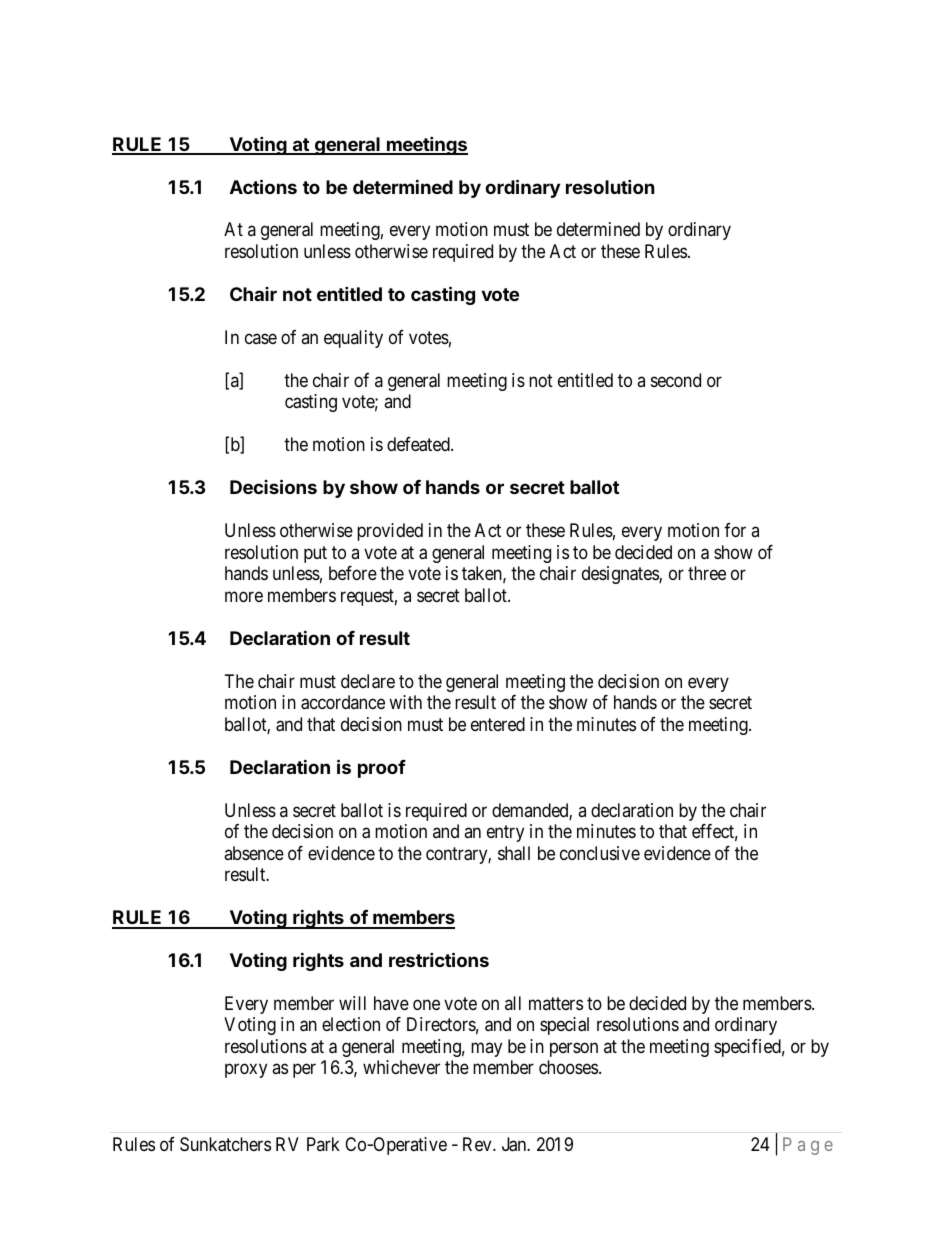  I want to click on designates, so click(621, 575).
